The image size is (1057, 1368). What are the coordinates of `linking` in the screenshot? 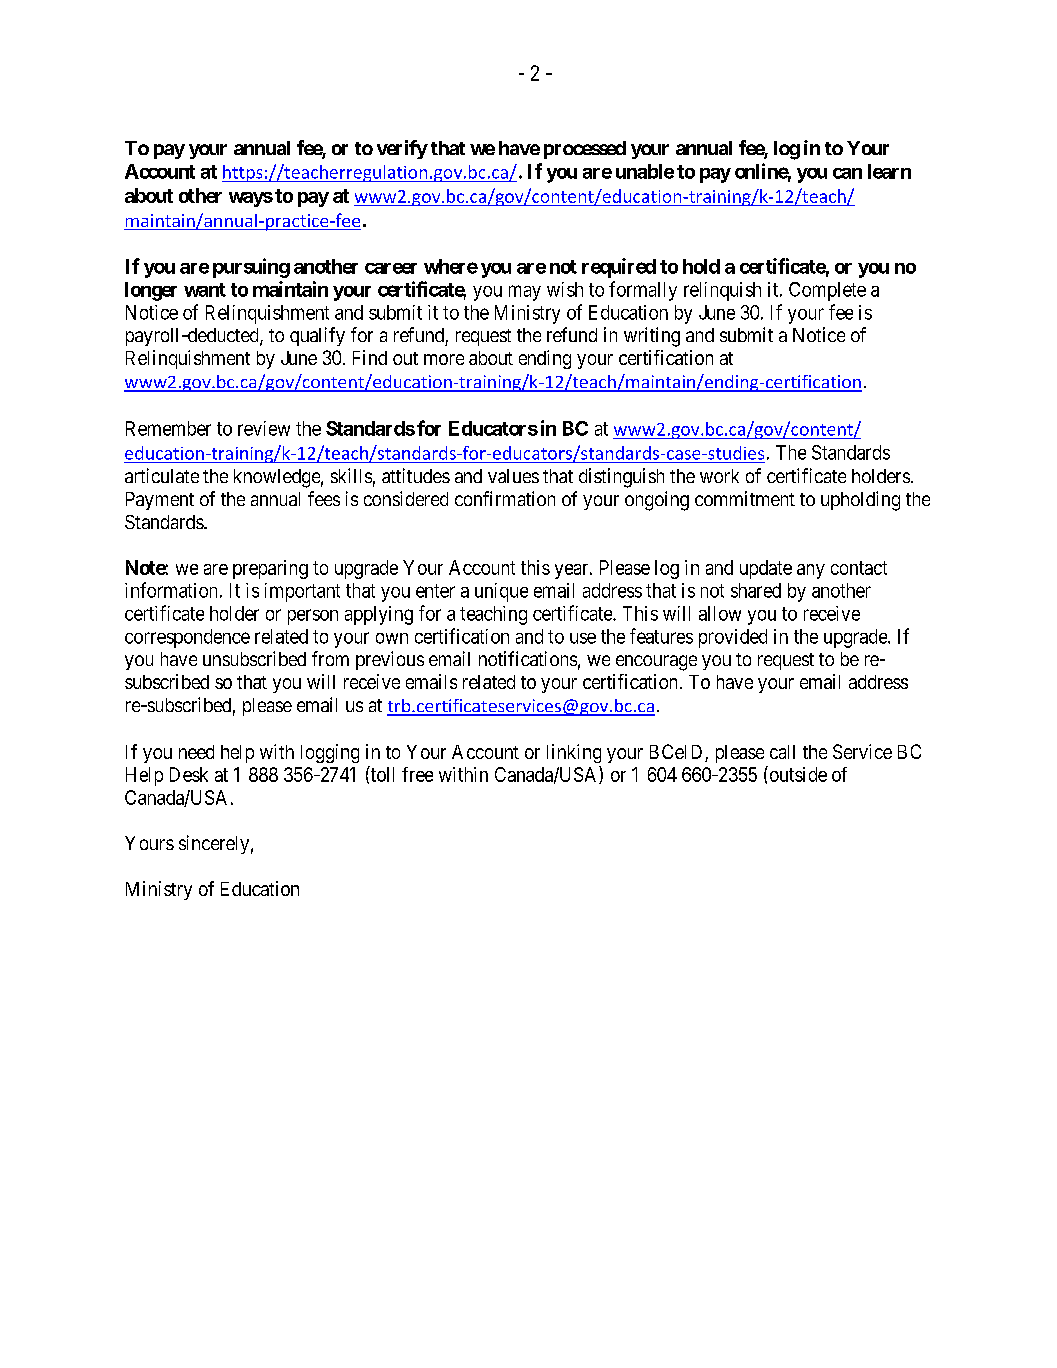 It's located at (574, 753).
